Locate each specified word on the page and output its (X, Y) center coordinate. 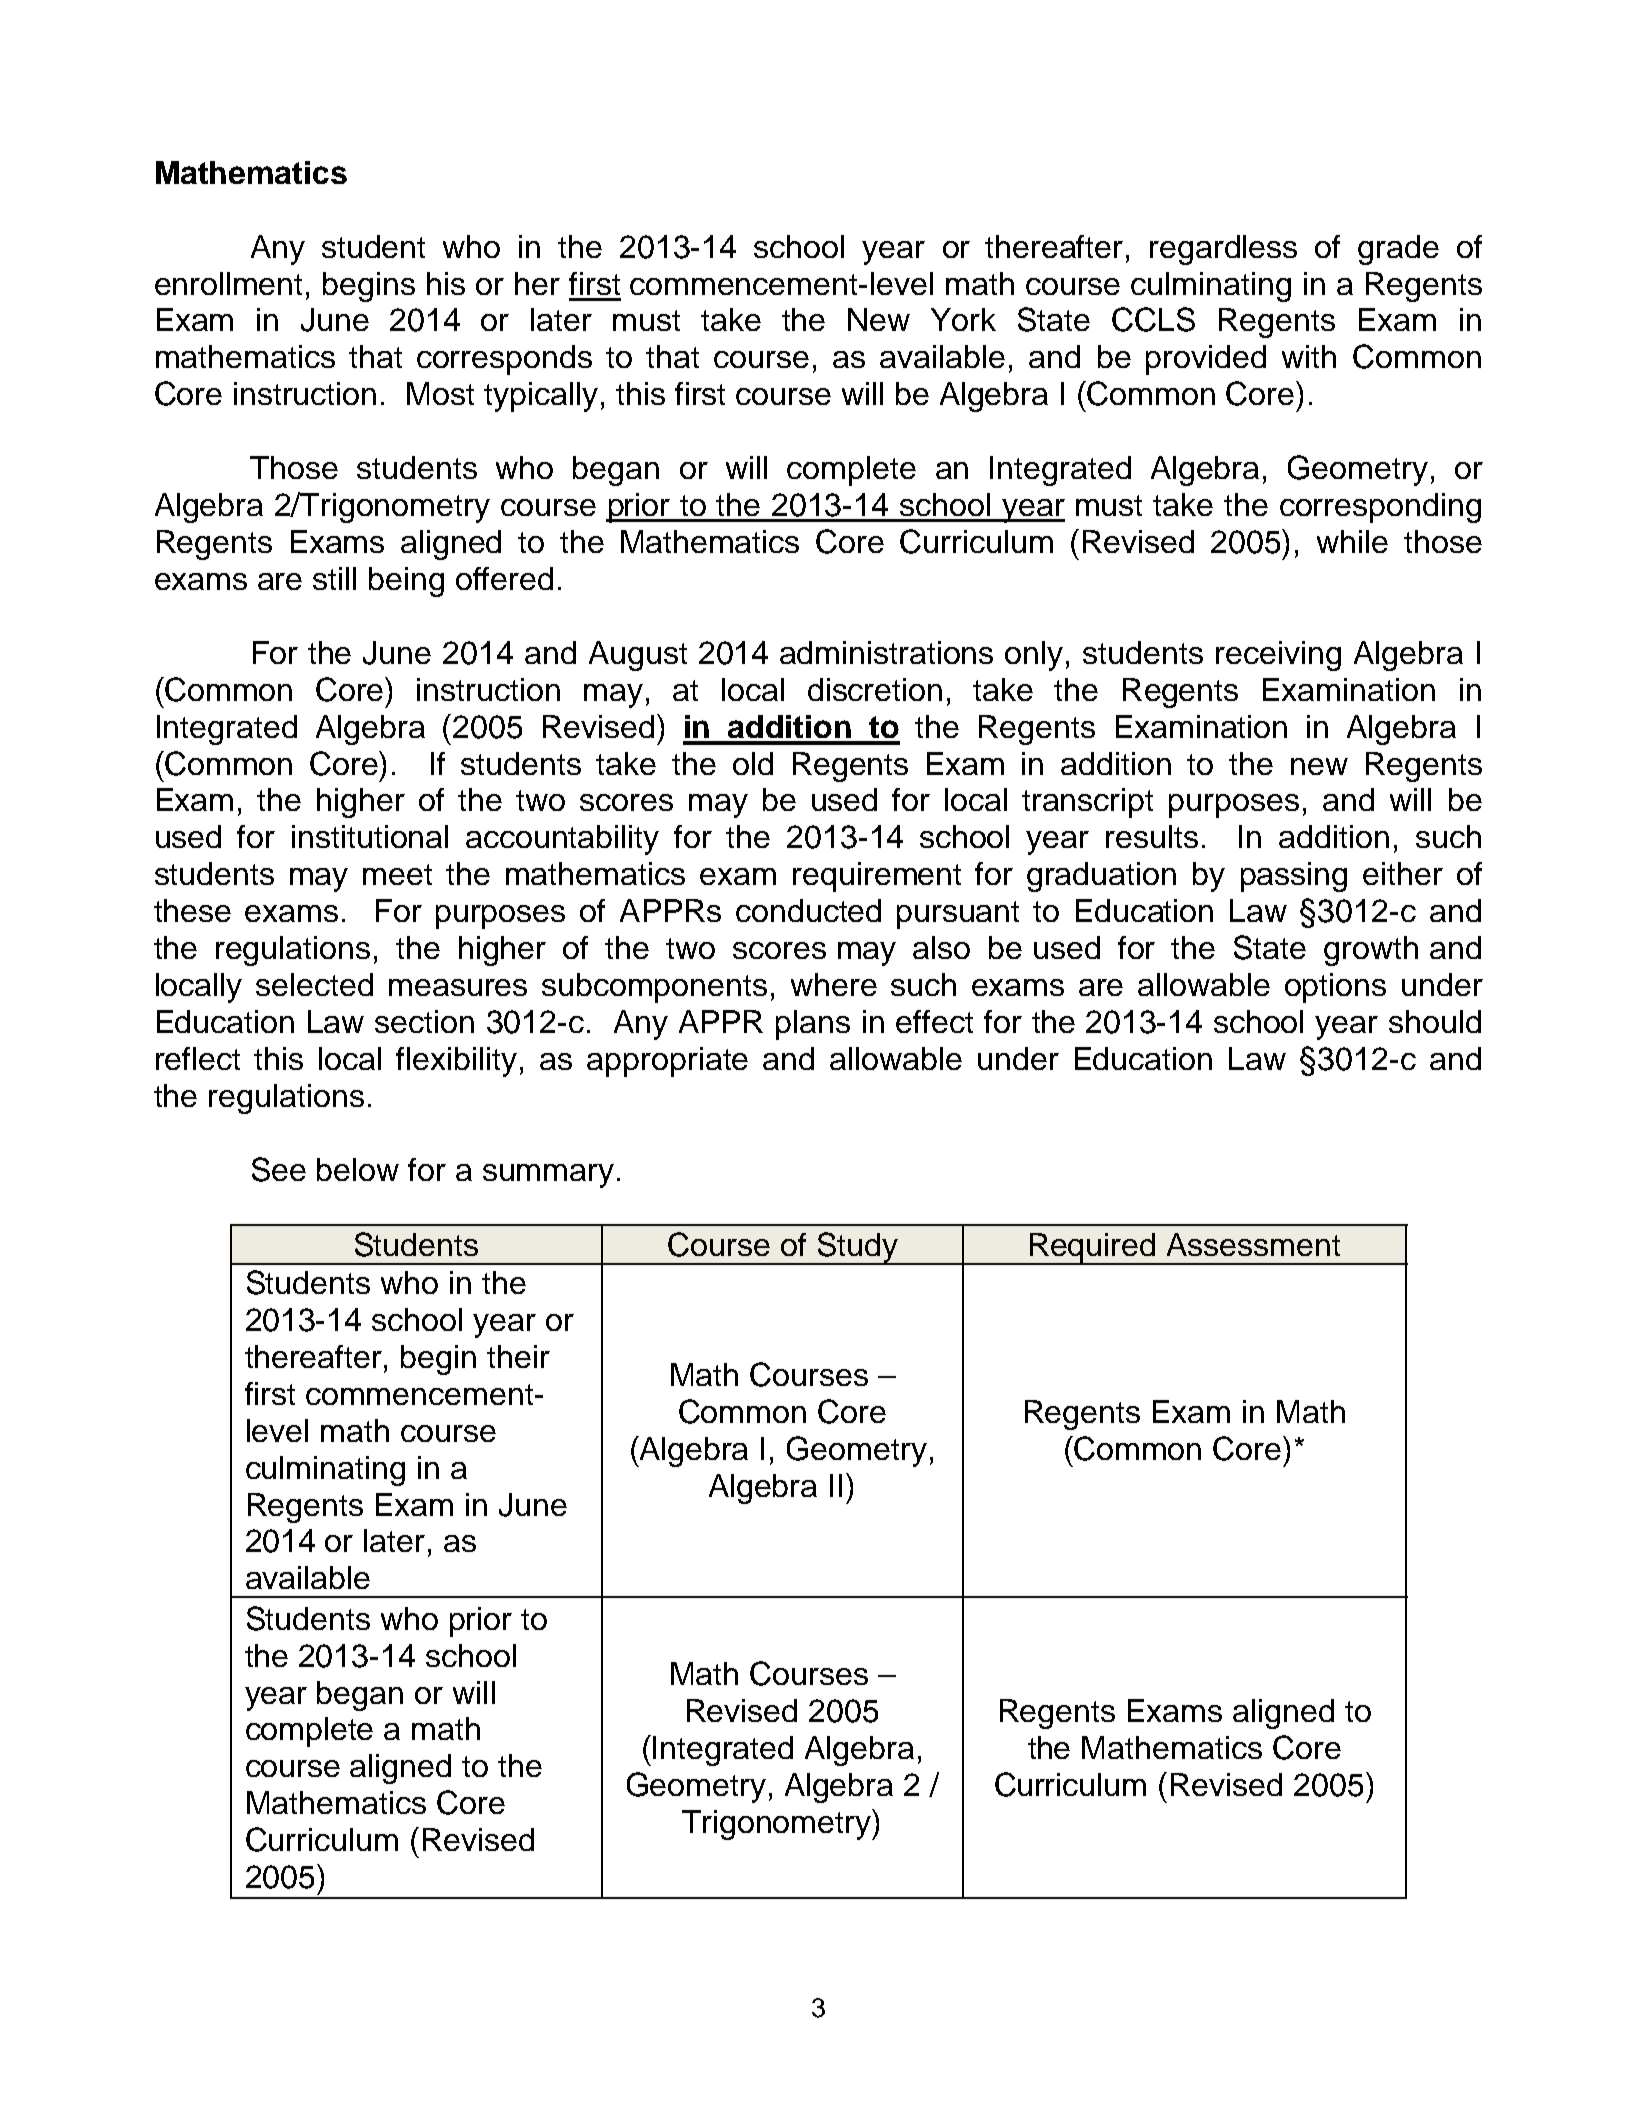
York (963, 319)
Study (857, 1248)
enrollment (228, 283)
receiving (1278, 656)
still (334, 578)
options (1335, 988)
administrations (886, 652)
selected (314, 984)
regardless (1223, 250)
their (518, 1356)
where (834, 984)
